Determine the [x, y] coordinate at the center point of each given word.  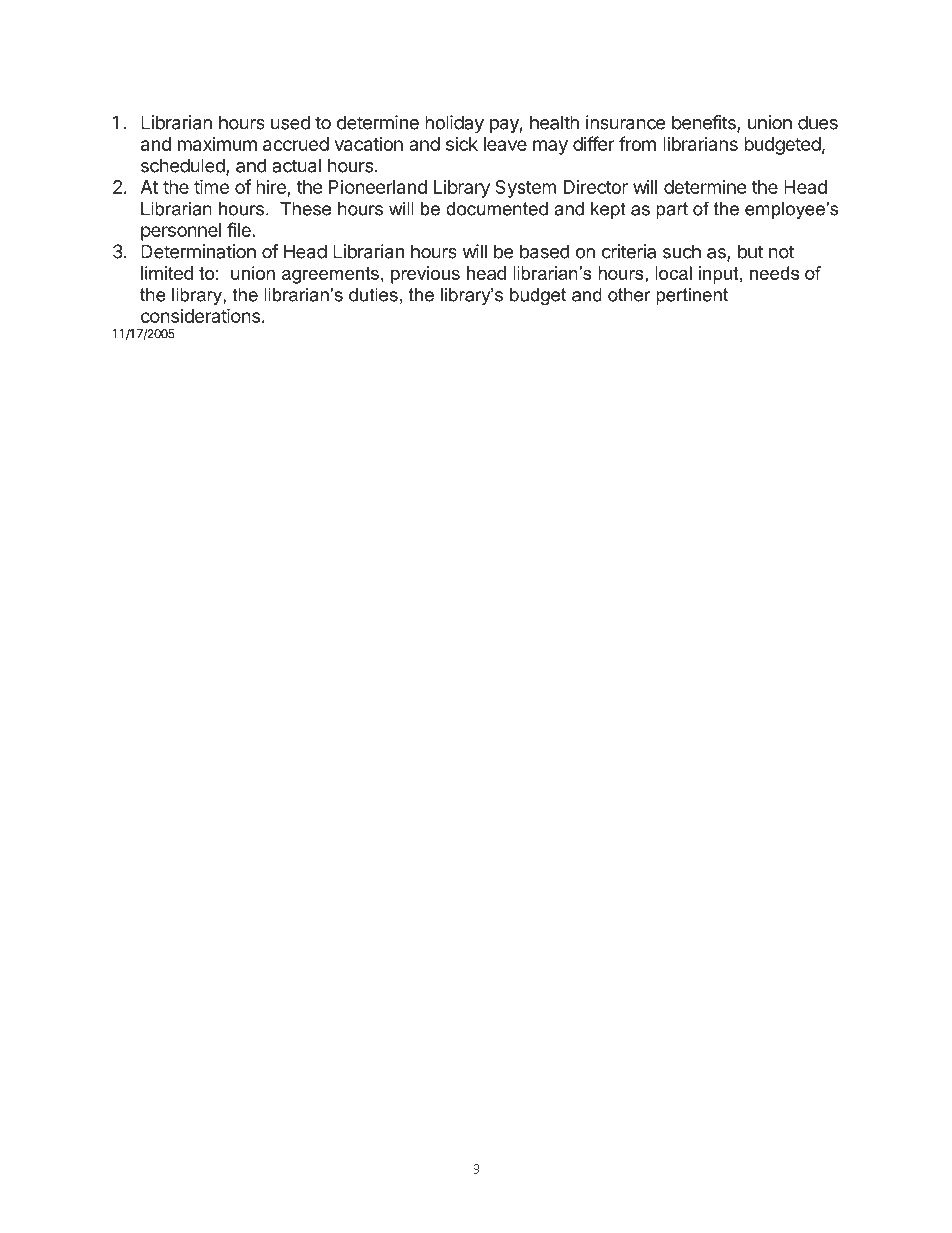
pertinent [692, 296]
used [290, 122]
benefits [705, 123]
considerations [200, 315]
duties [373, 295]
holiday [454, 124]
